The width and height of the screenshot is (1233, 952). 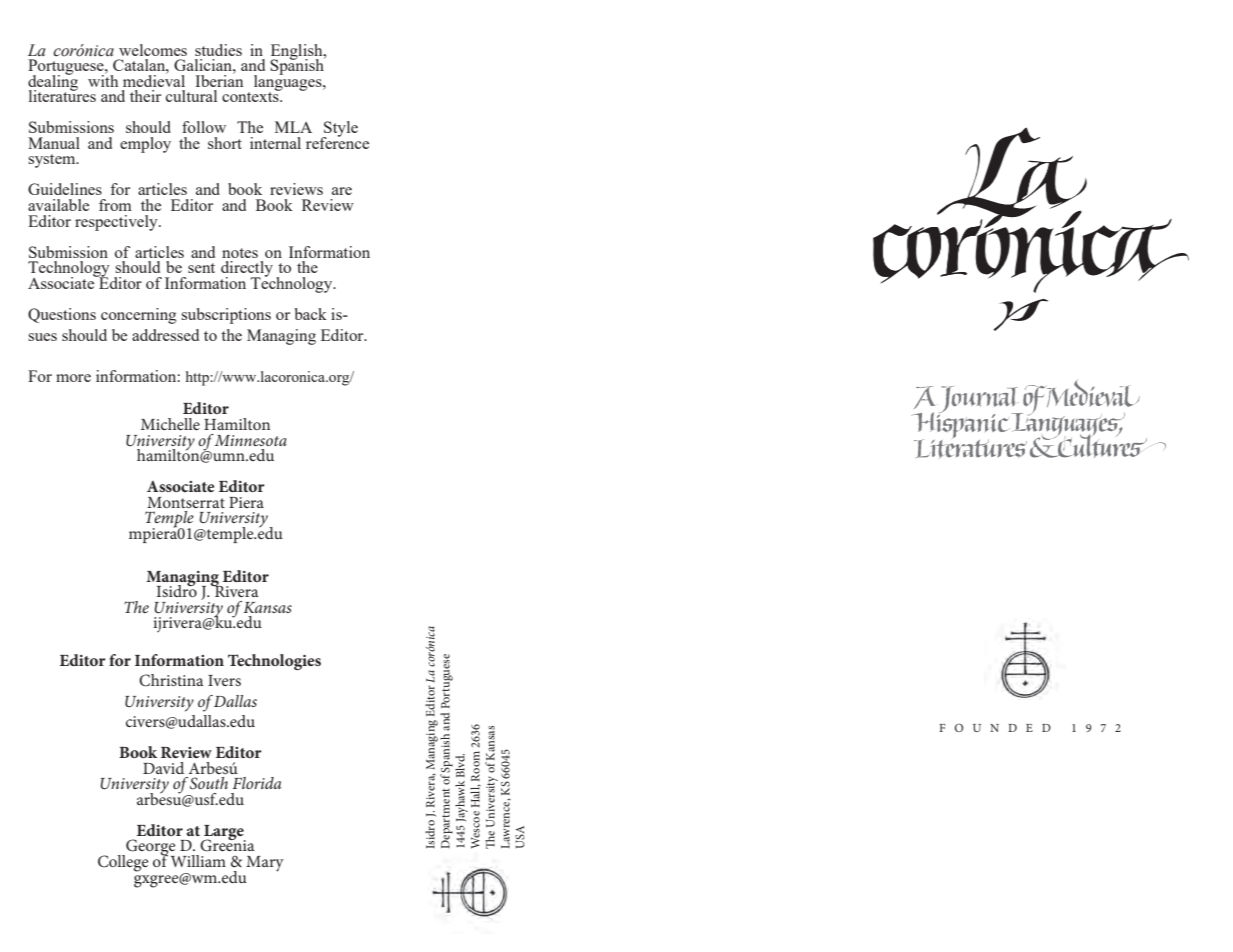 I want to click on cultural, so click(x=191, y=96).
